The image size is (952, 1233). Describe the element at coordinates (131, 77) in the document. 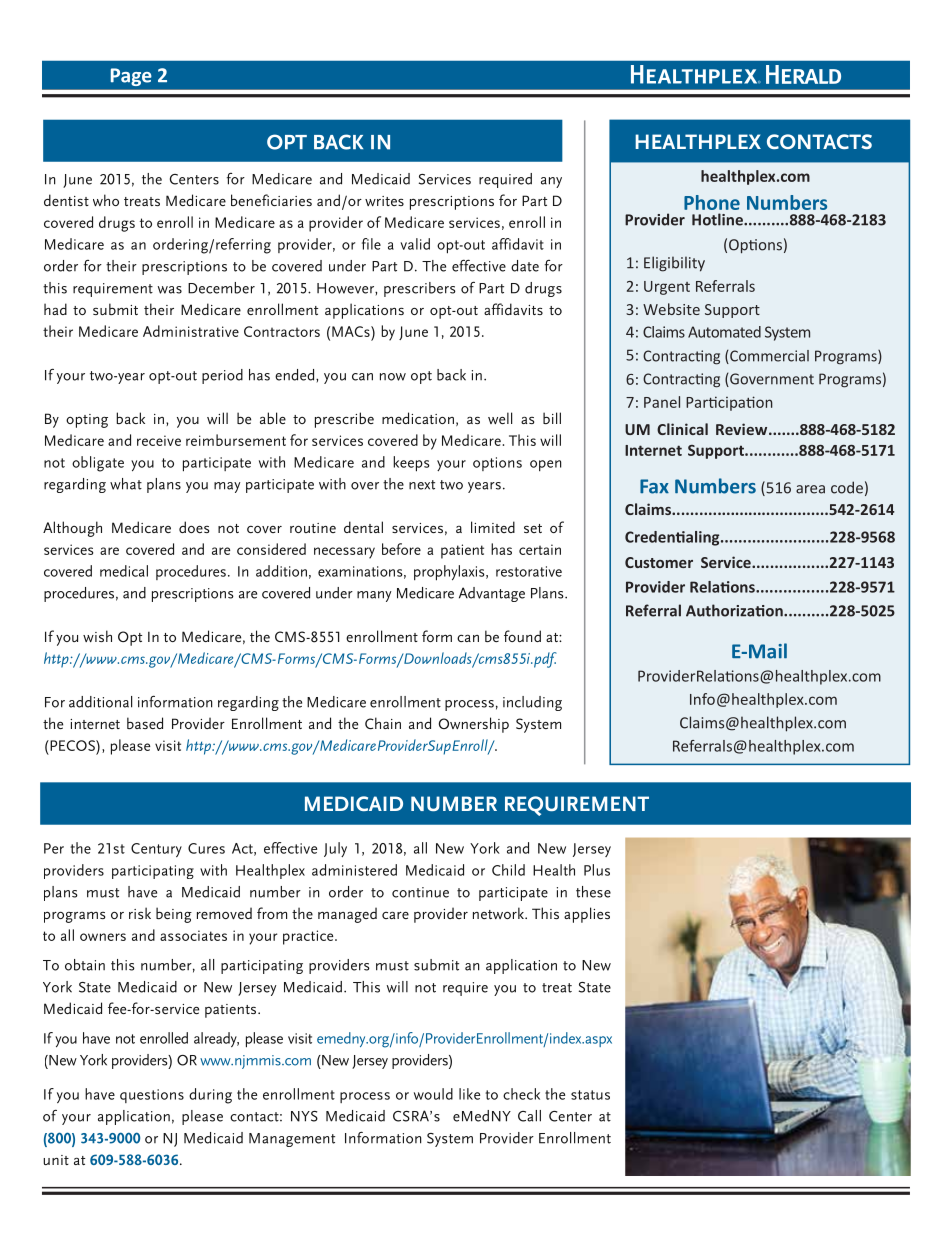

I see `Page` at that location.
